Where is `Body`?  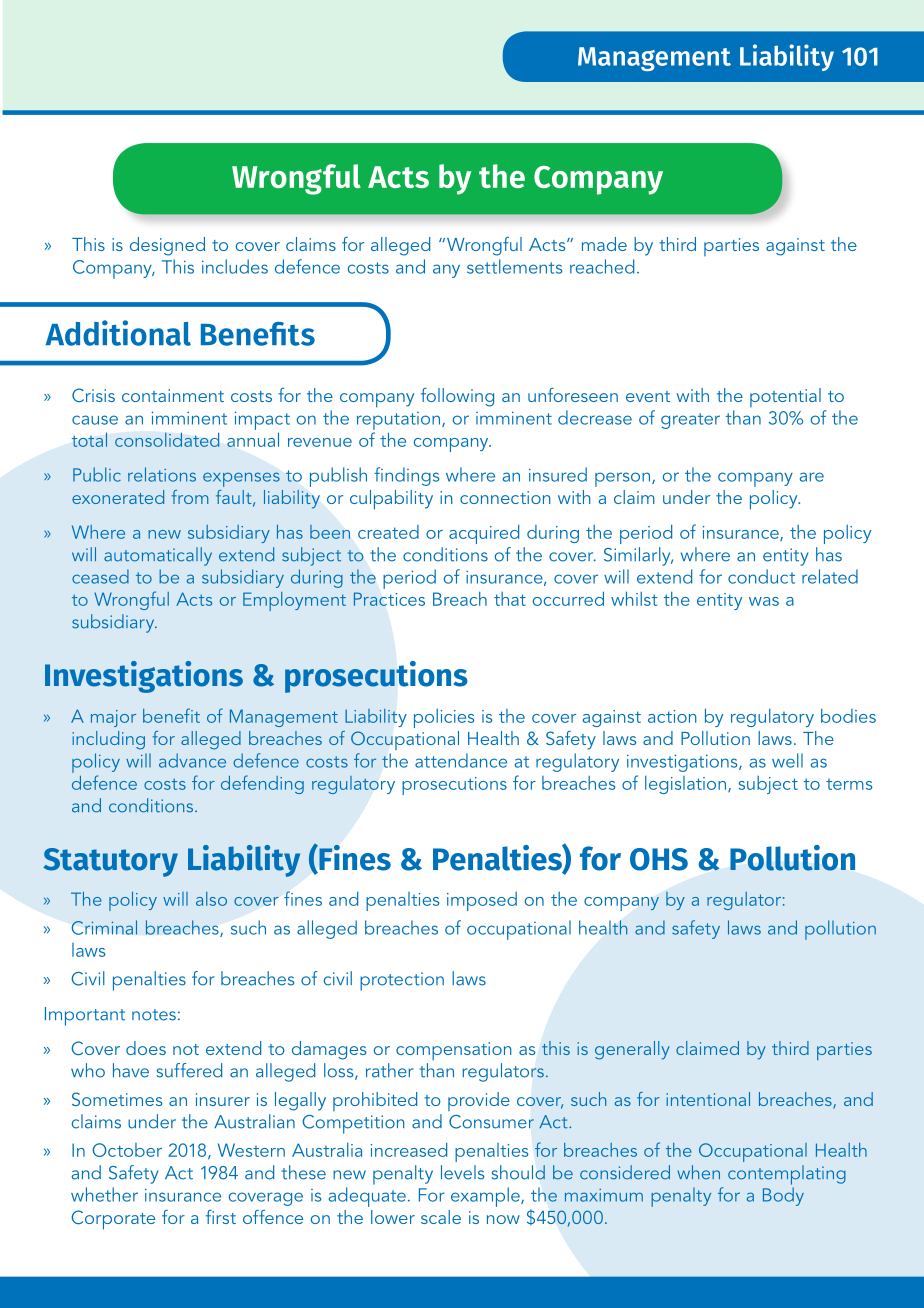 Body is located at coordinates (783, 1196).
